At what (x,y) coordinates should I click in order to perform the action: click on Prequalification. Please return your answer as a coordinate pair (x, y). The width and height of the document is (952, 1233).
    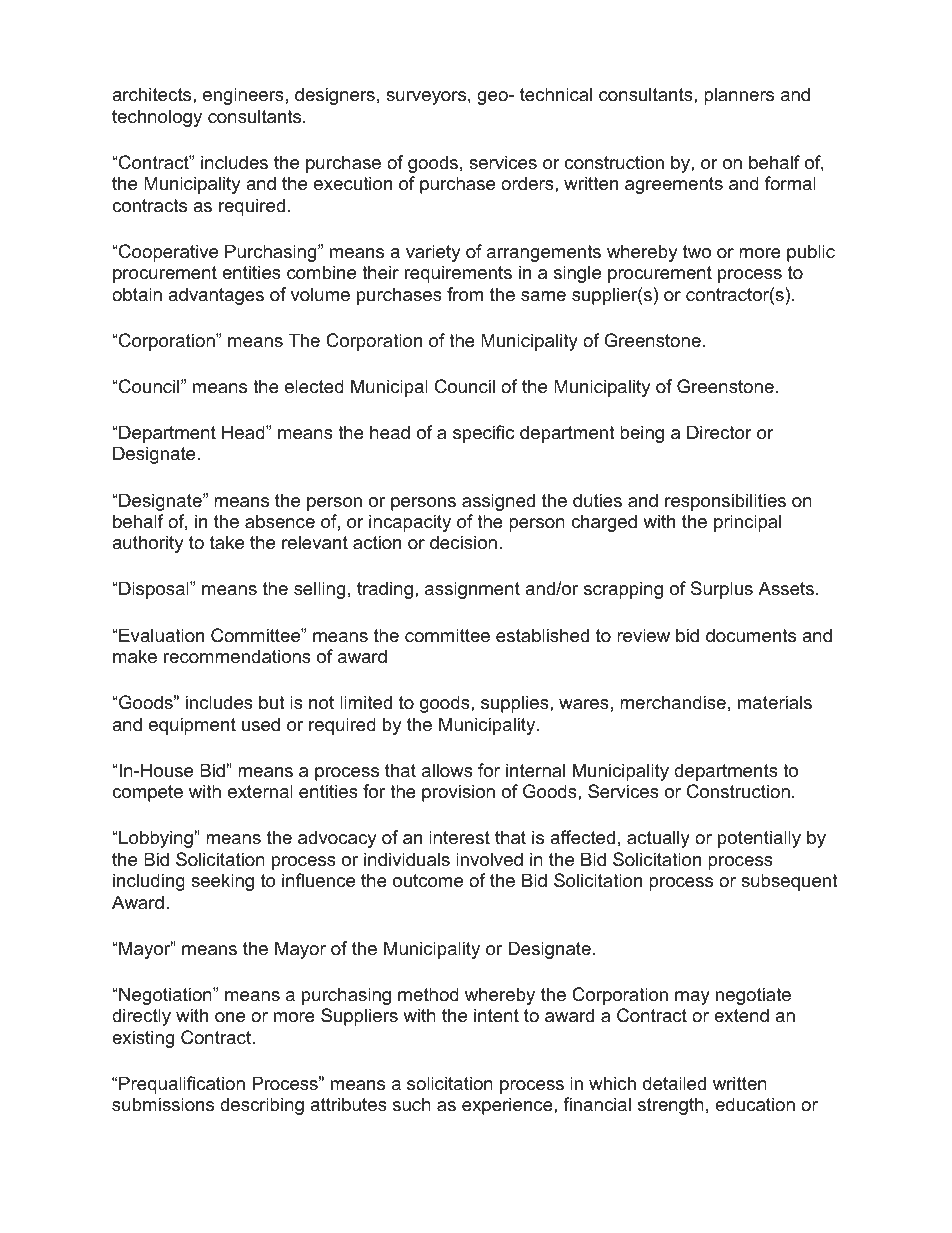
    Looking at the image, I should click on (182, 1085).
